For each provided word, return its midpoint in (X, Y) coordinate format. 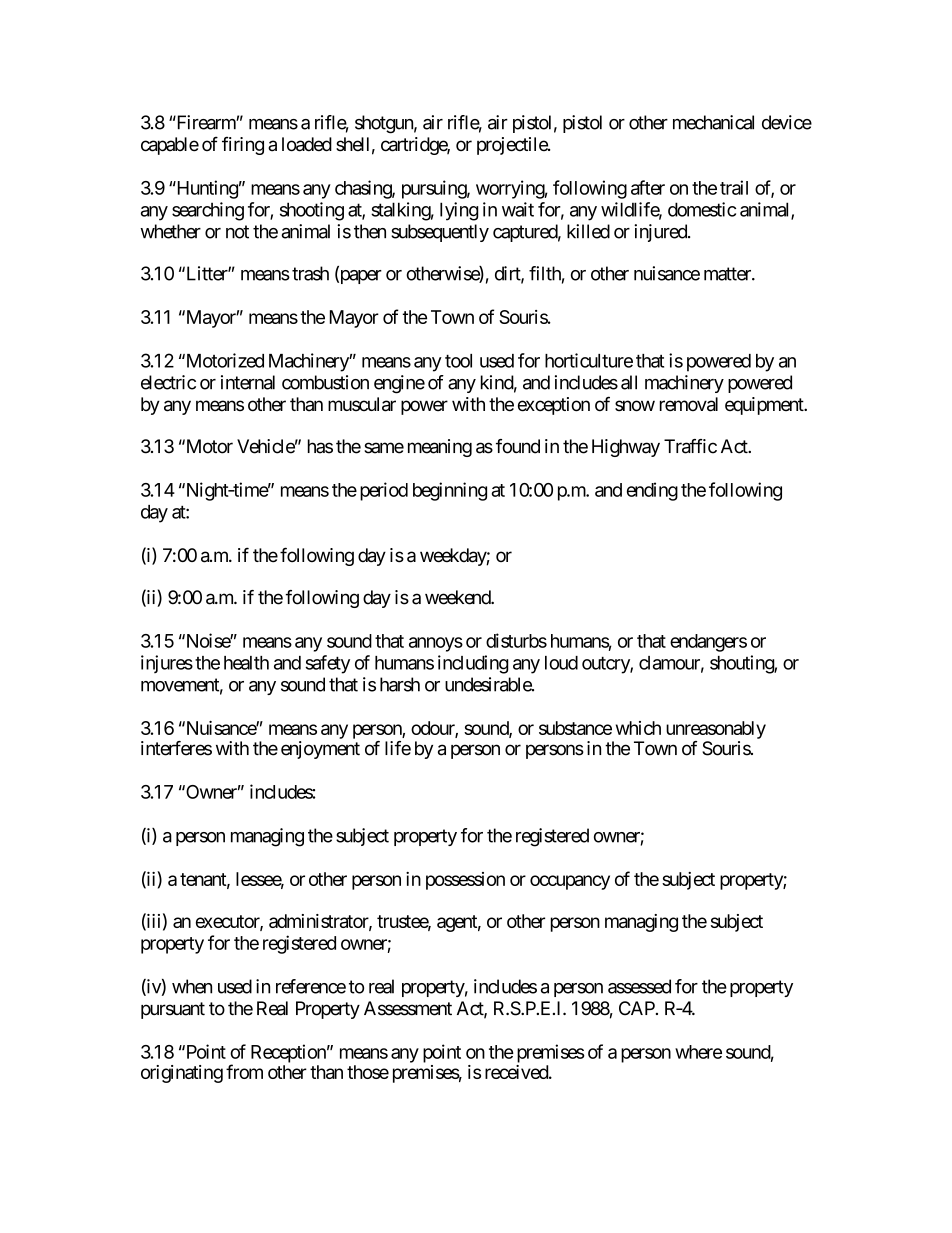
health (246, 663)
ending (652, 491)
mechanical (713, 122)
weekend (458, 597)
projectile (513, 146)
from (244, 1071)
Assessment (408, 1008)
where (698, 1052)
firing (243, 145)
